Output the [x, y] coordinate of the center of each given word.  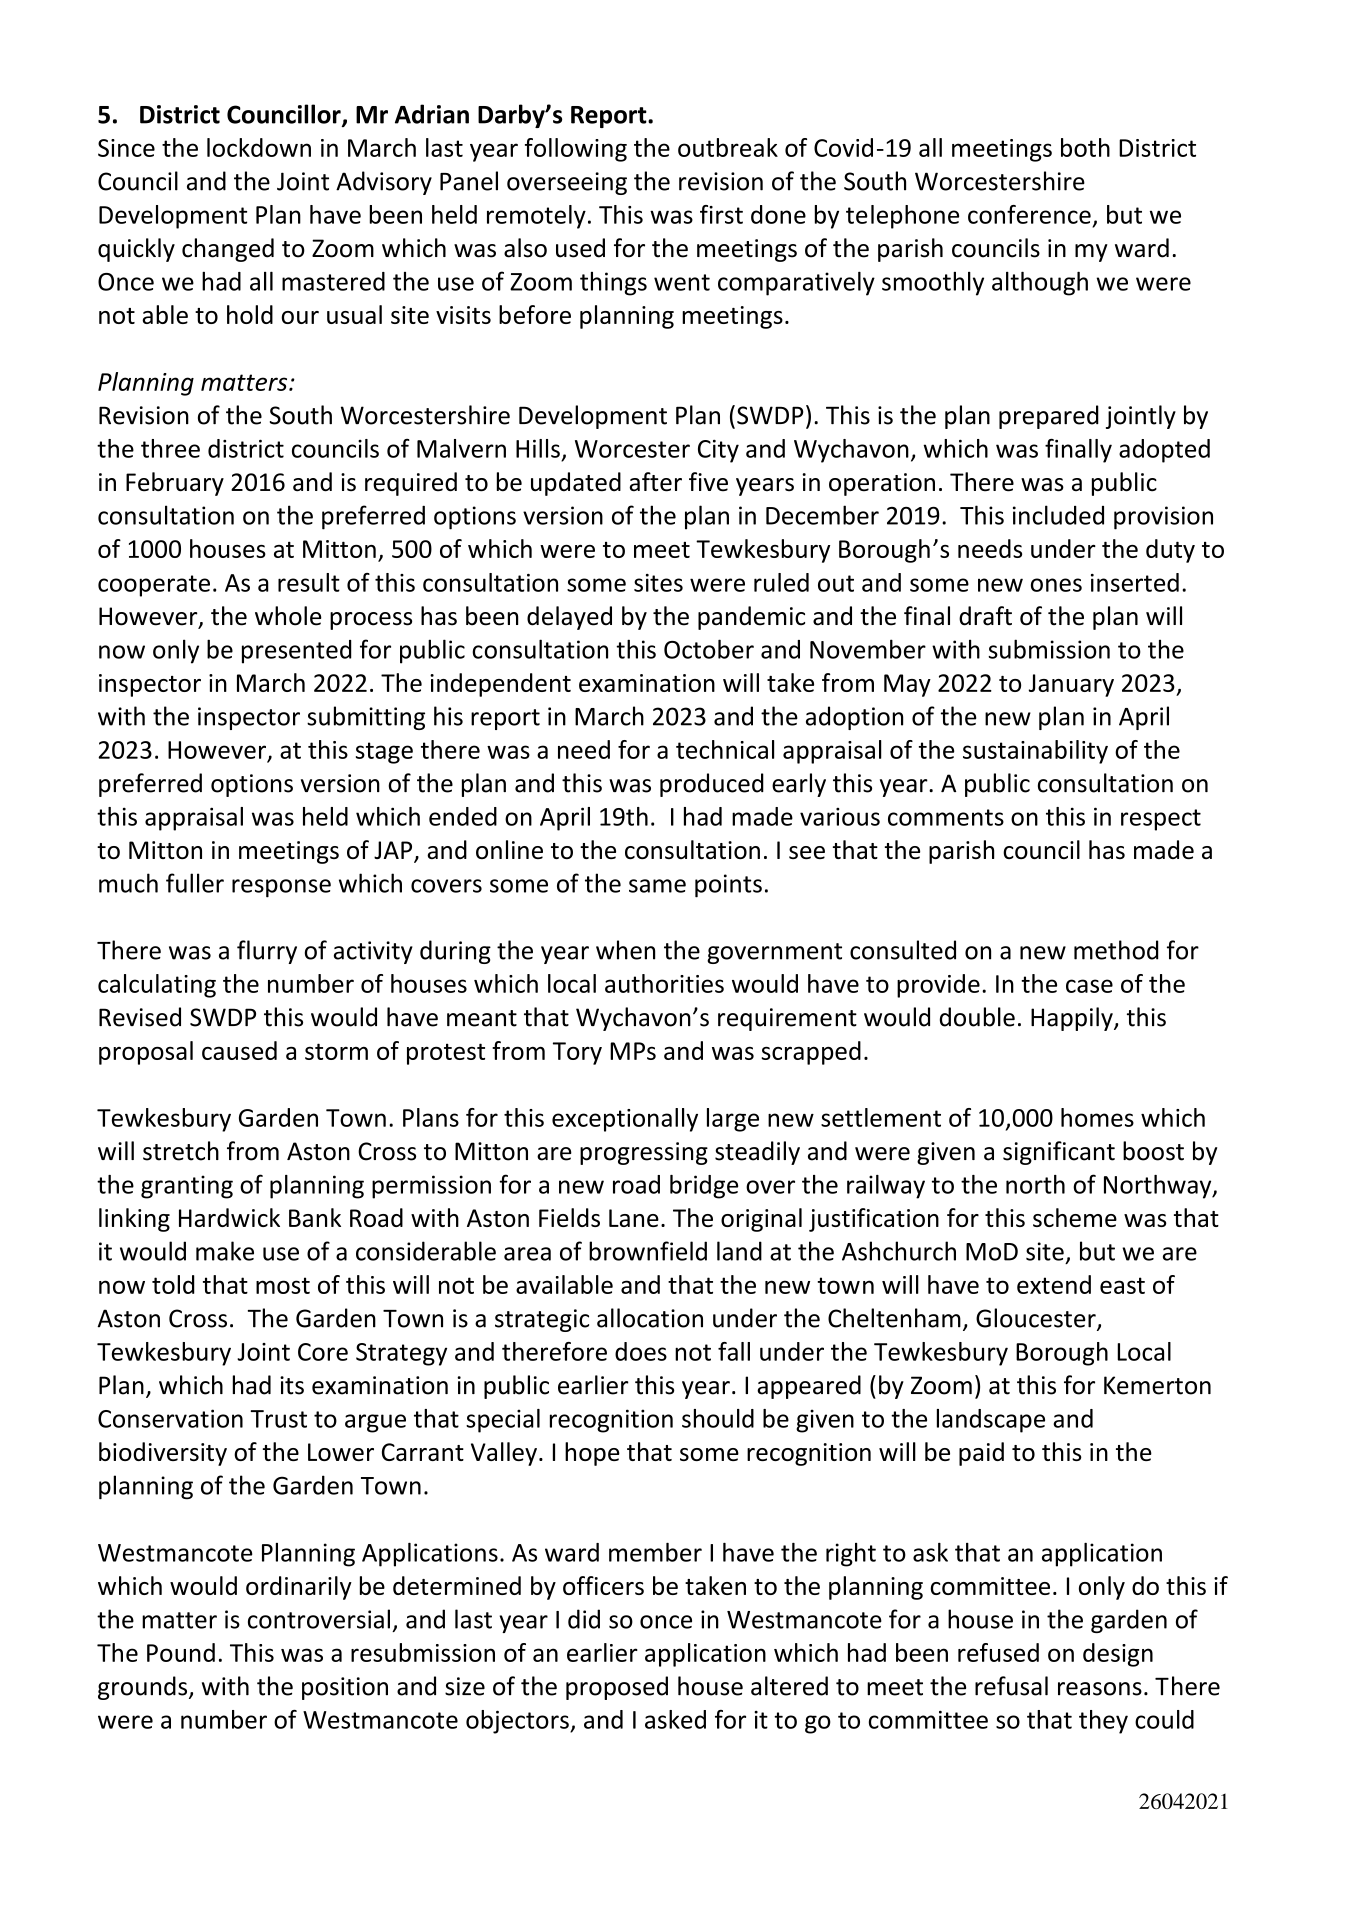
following [576, 150]
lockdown [259, 147]
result [309, 582]
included [1058, 515]
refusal [1011, 1686]
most [283, 1285]
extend [1054, 1284]
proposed [617, 1688]
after [655, 482]
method [1116, 950]
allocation [650, 1318]
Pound [181, 1652]
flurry [267, 952]
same [657, 886]
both [1085, 147]
